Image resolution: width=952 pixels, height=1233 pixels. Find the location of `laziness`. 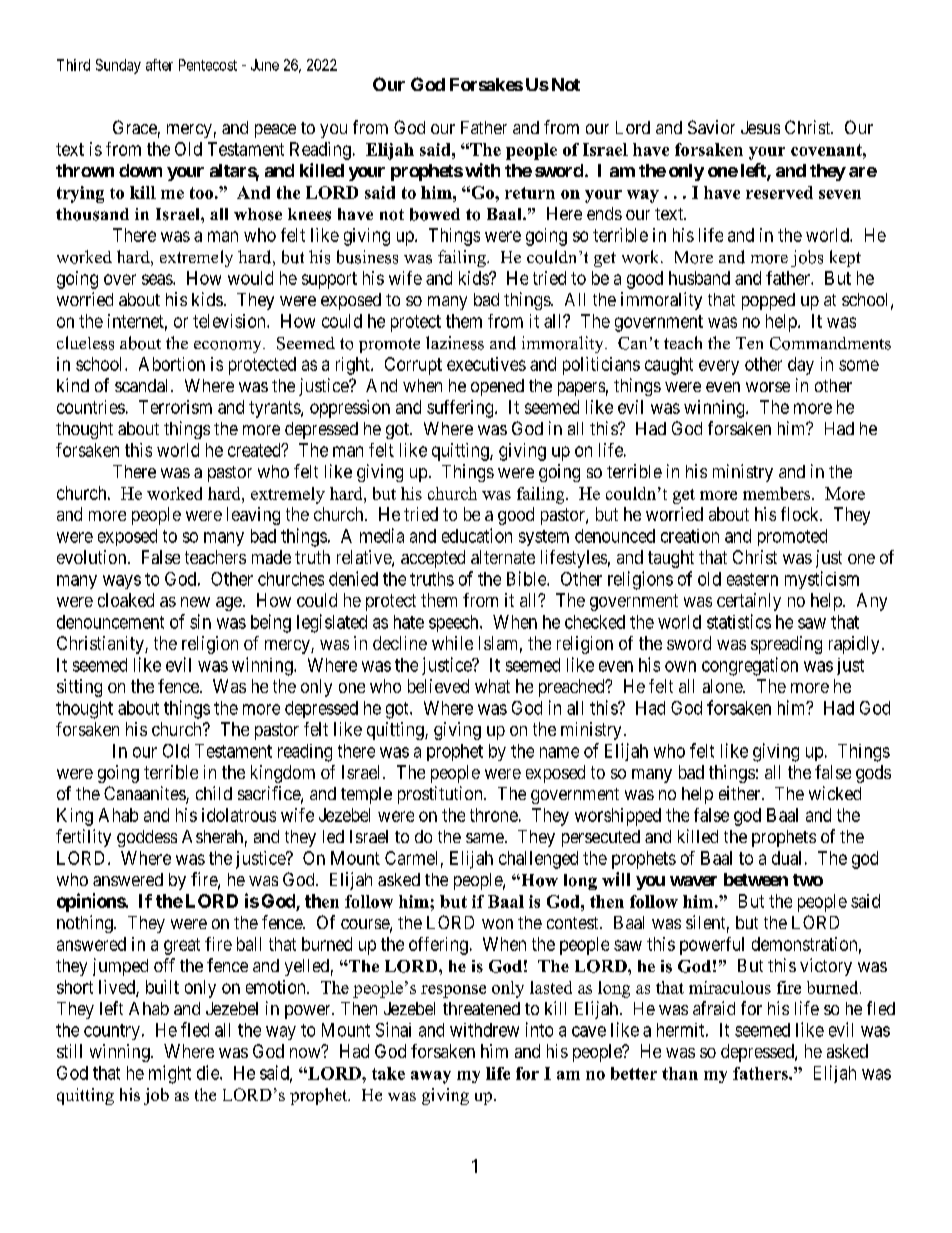

laziness is located at coordinates (455, 343).
